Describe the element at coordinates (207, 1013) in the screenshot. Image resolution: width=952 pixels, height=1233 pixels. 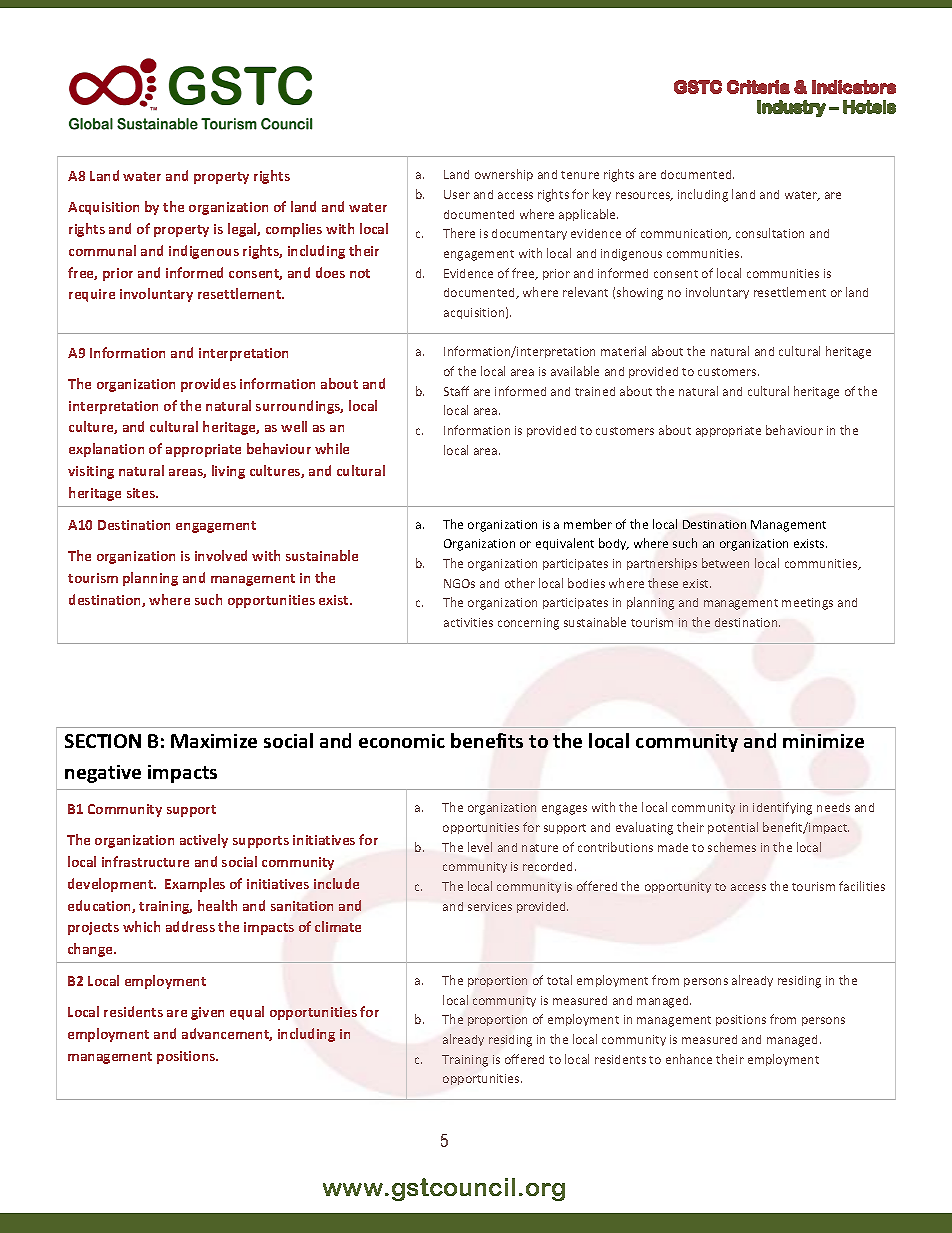
I see `given` at that location.
